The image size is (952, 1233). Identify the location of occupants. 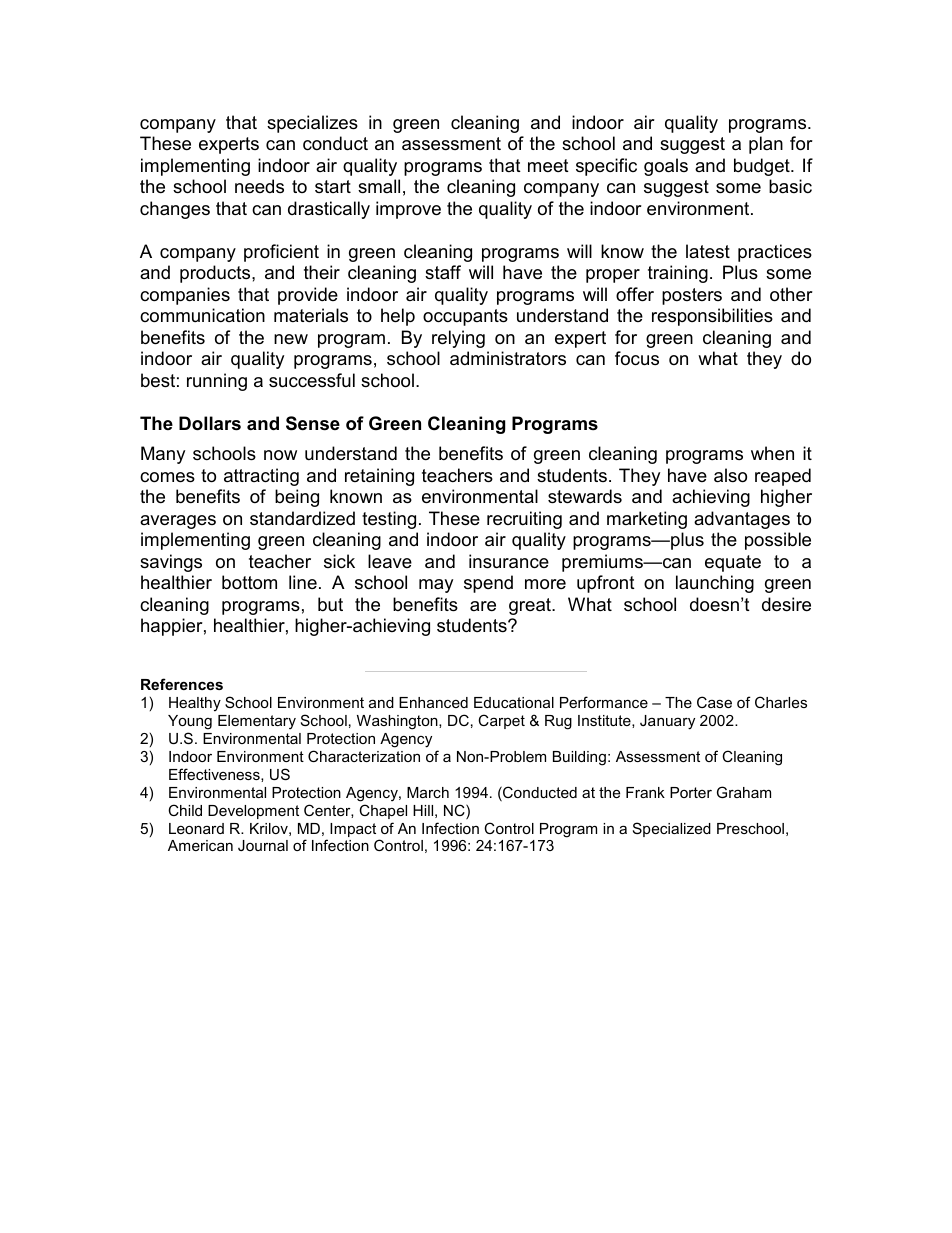
(465, 317).
